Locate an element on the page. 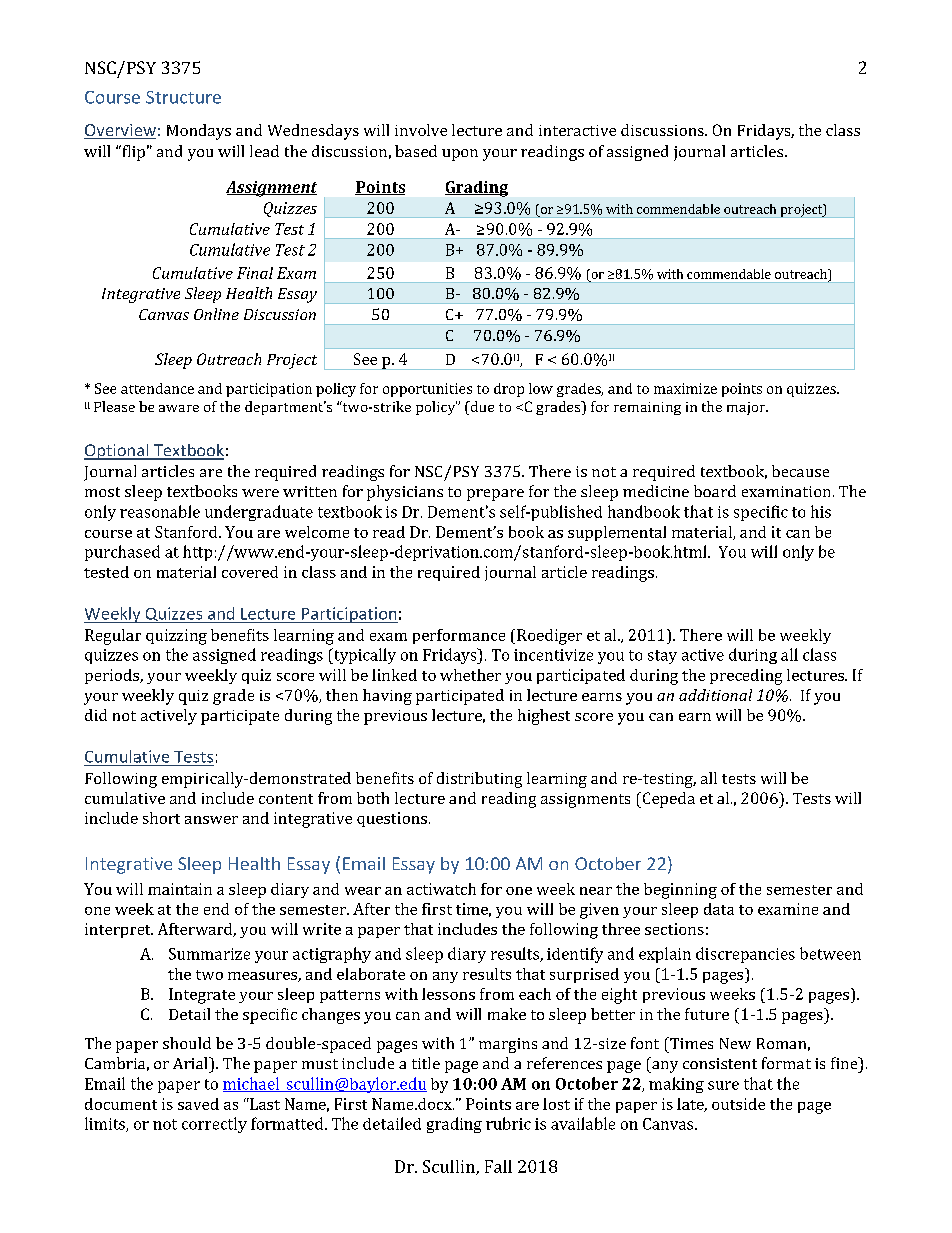 This image has width=952, height=1233. short is located at coordinates (161, 818).
